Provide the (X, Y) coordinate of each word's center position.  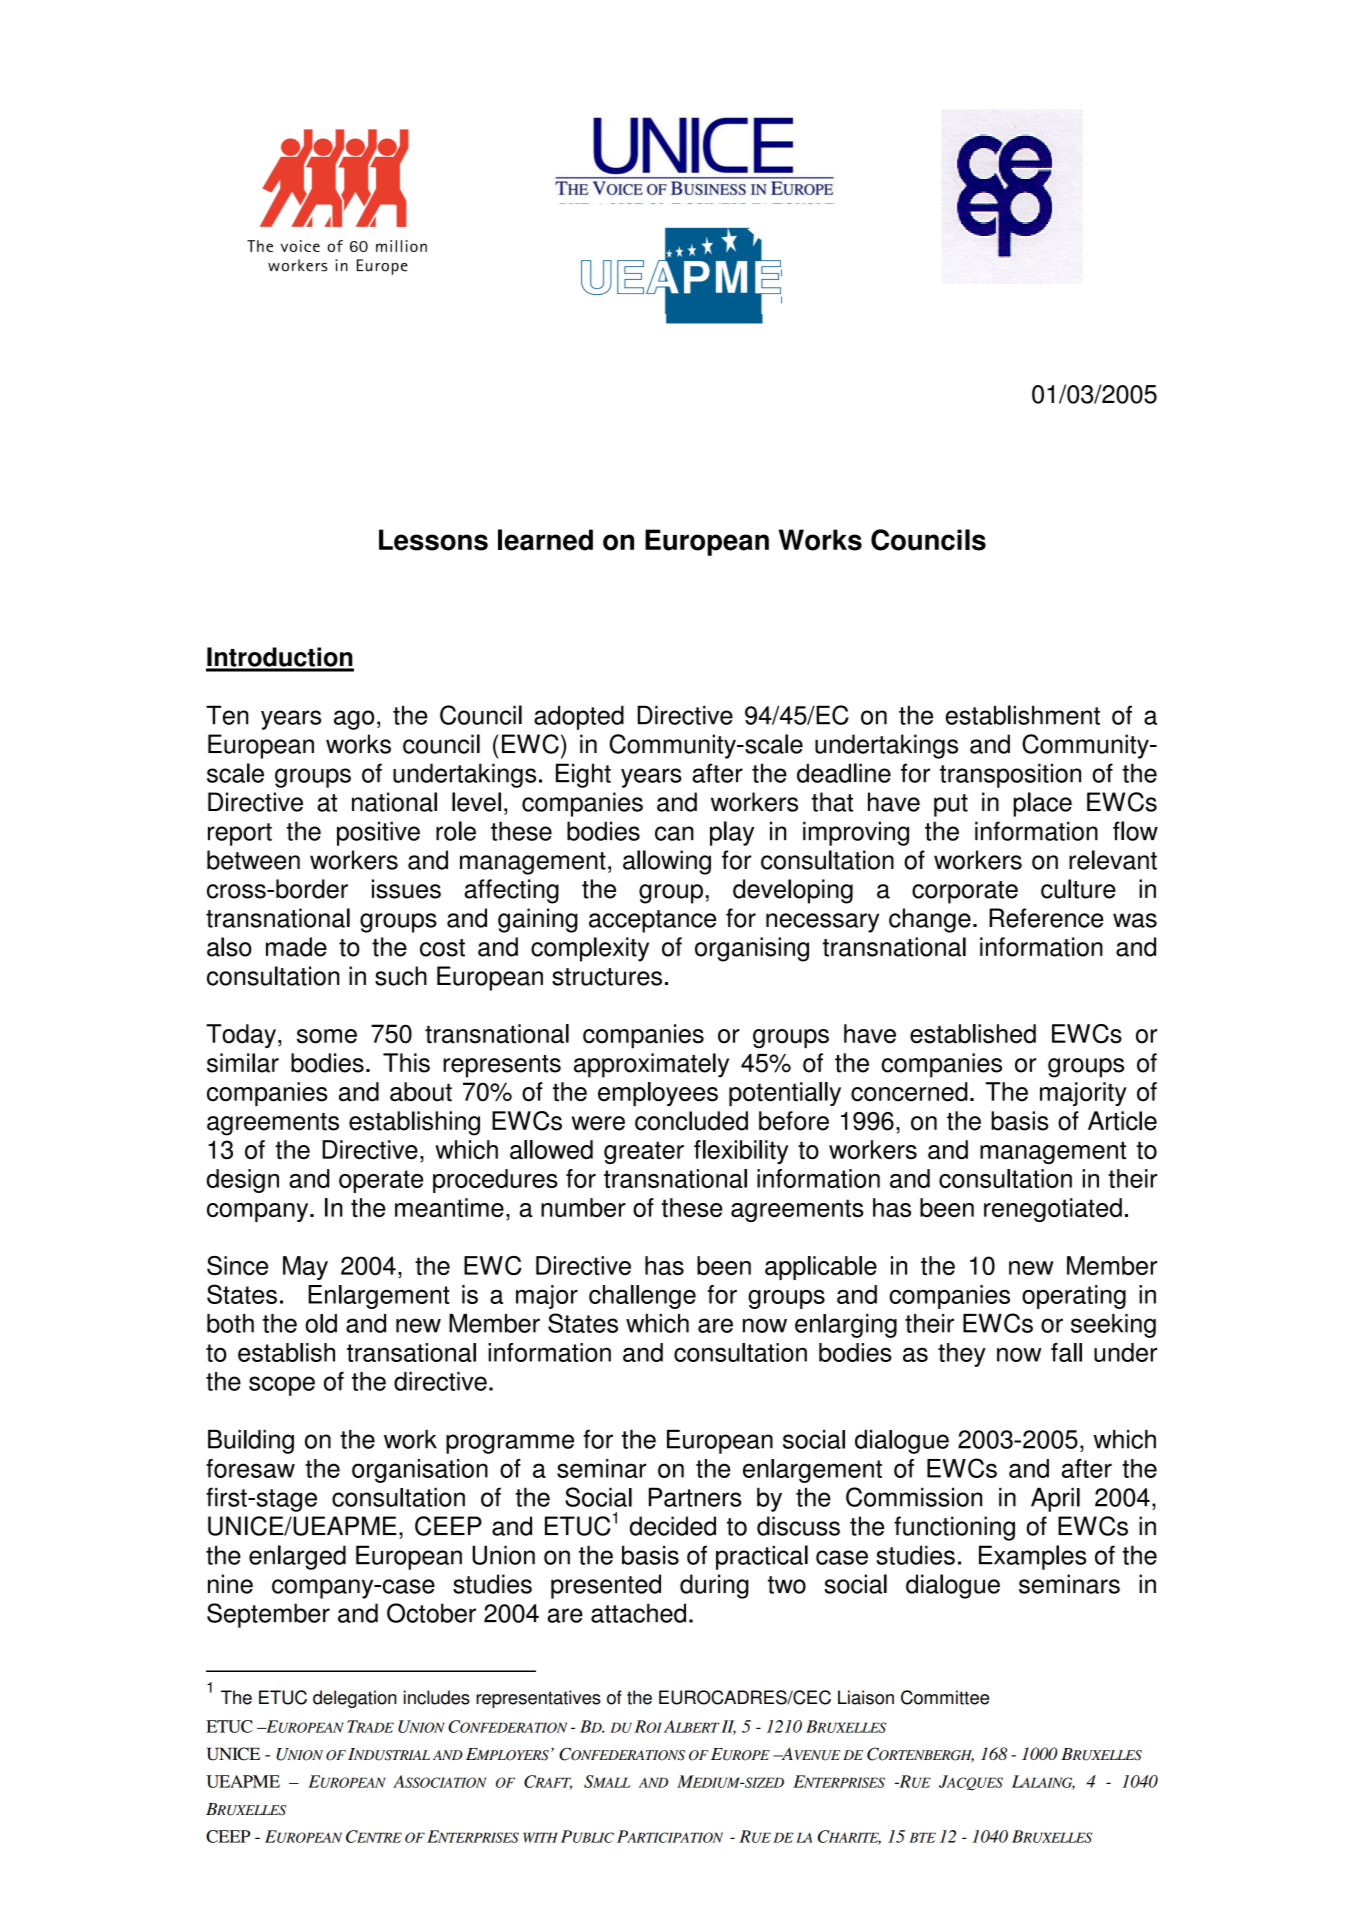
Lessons (433, 540)
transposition (1010, 775)
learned (545, 540)
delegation (354, 1699)
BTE (922, 1837)
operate (381, 1181)
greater (644, 1152)
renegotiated (1053, 1210)
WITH (540, 1837)
